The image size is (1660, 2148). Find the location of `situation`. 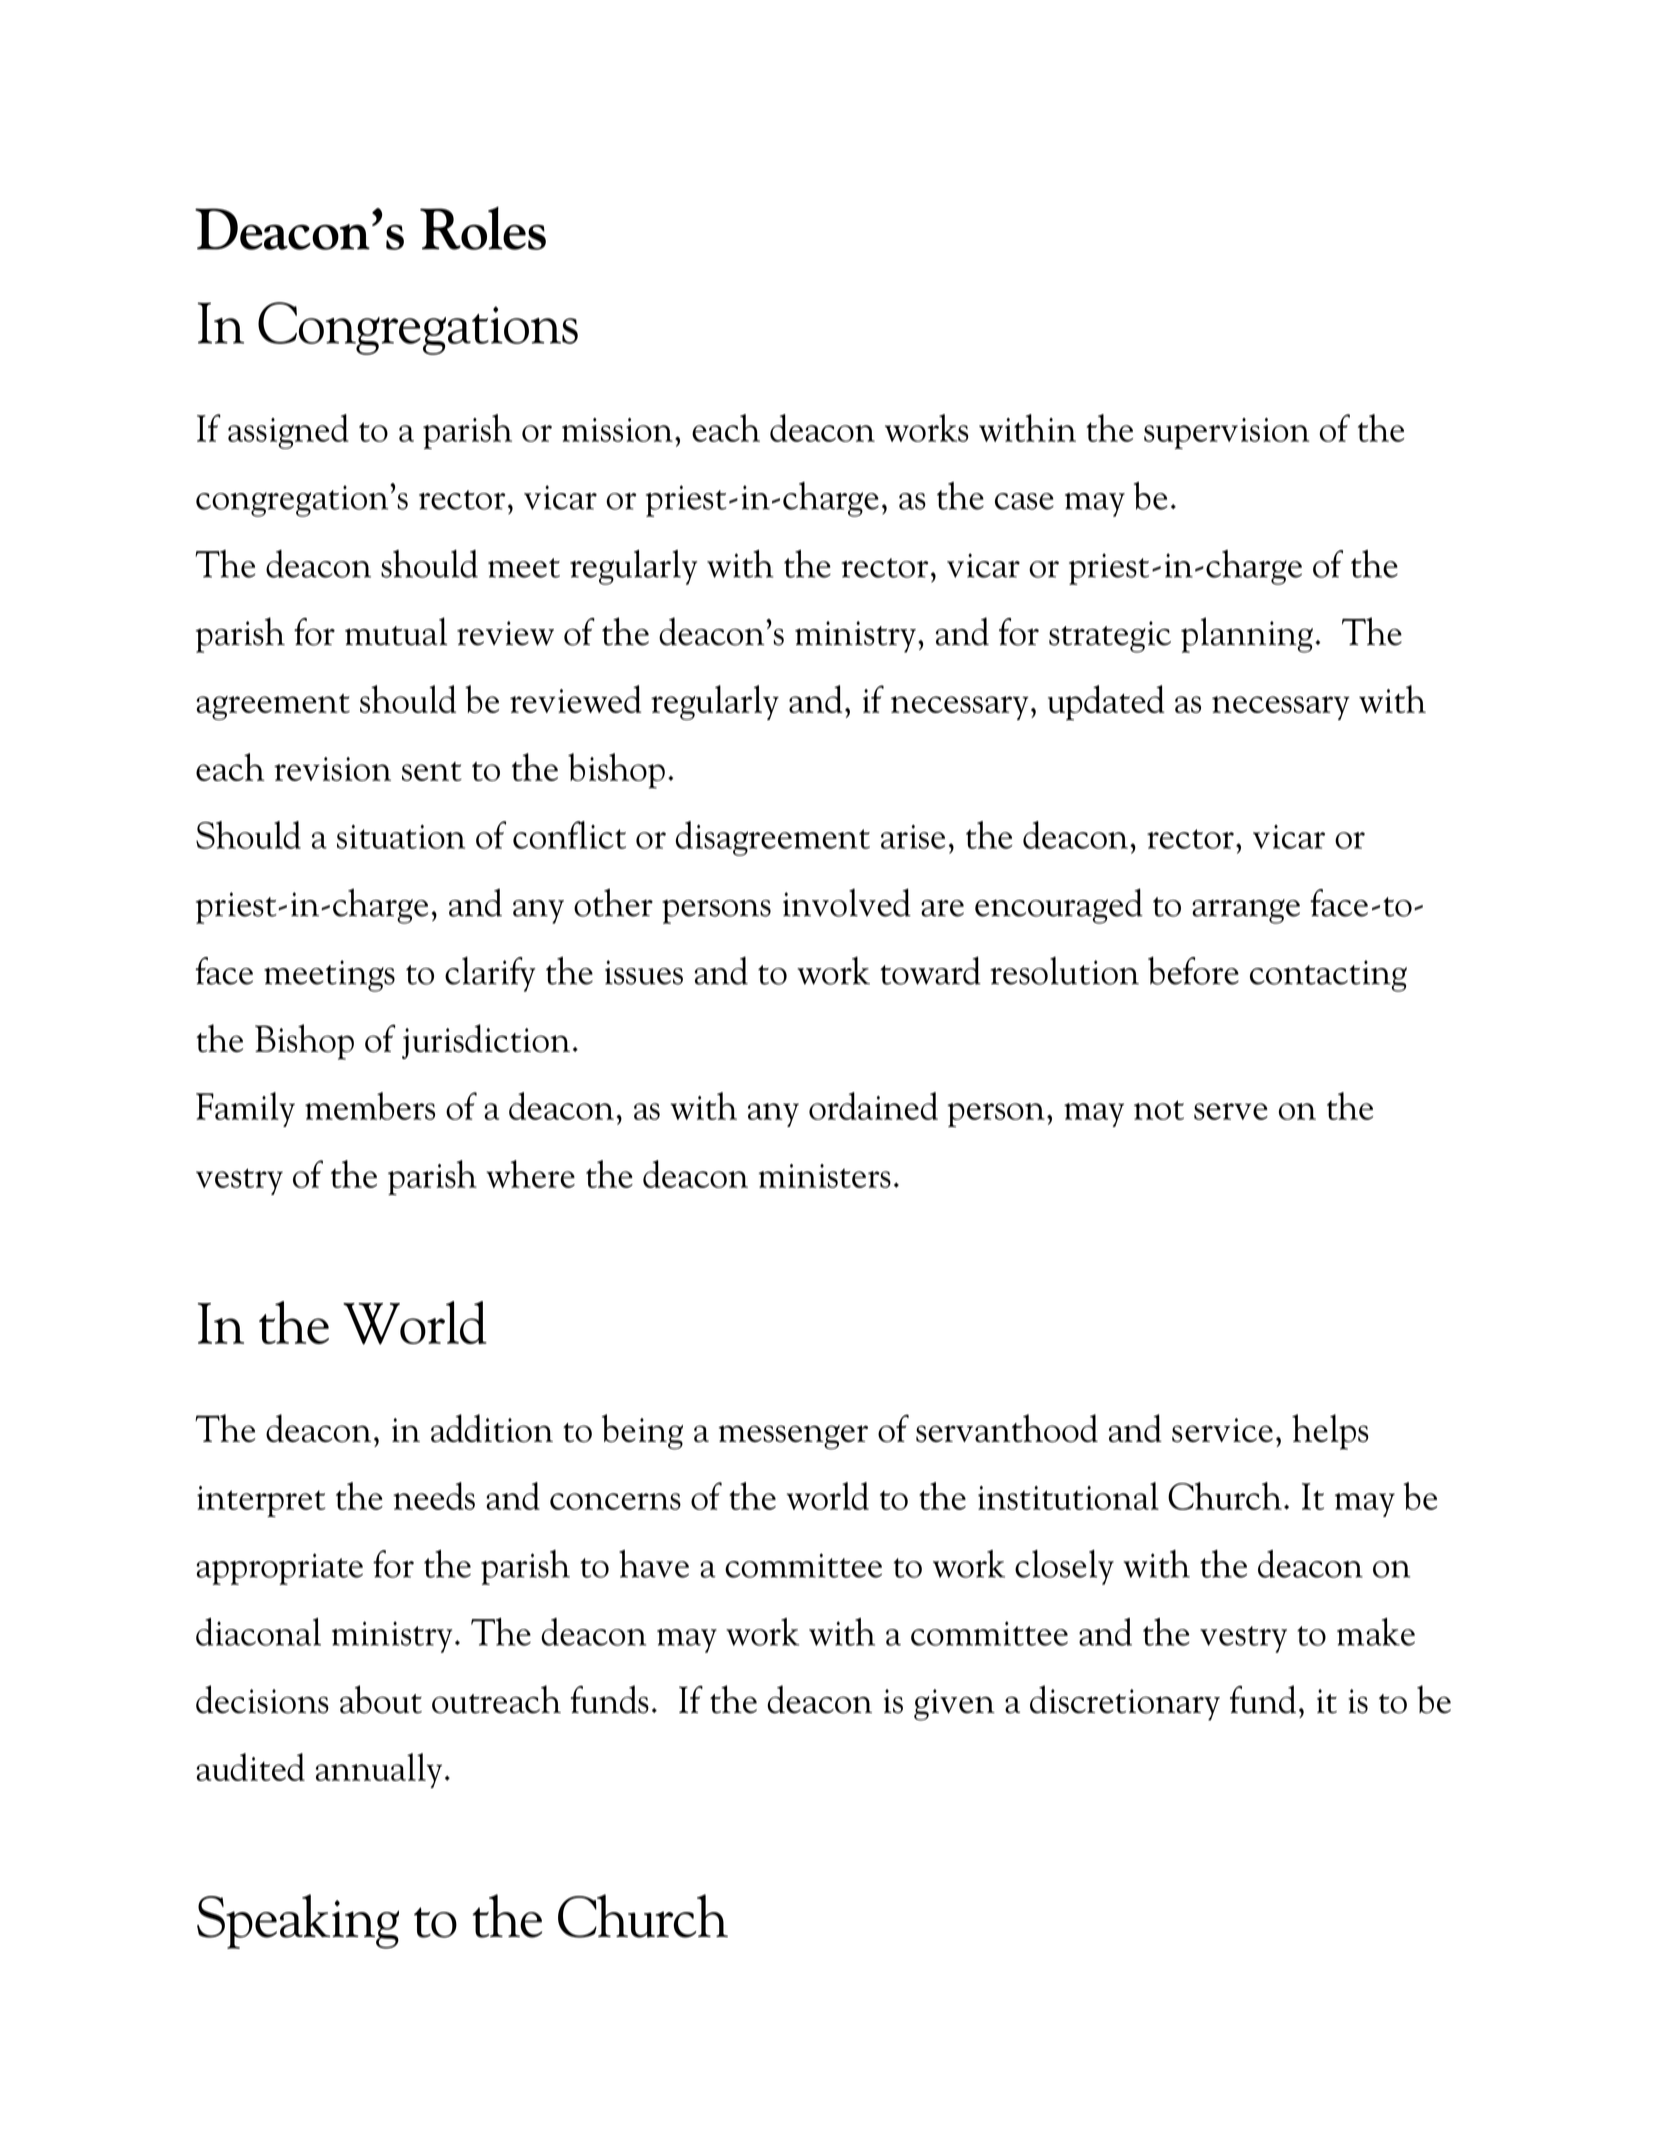

situation is located at coordinates (401, 837).
